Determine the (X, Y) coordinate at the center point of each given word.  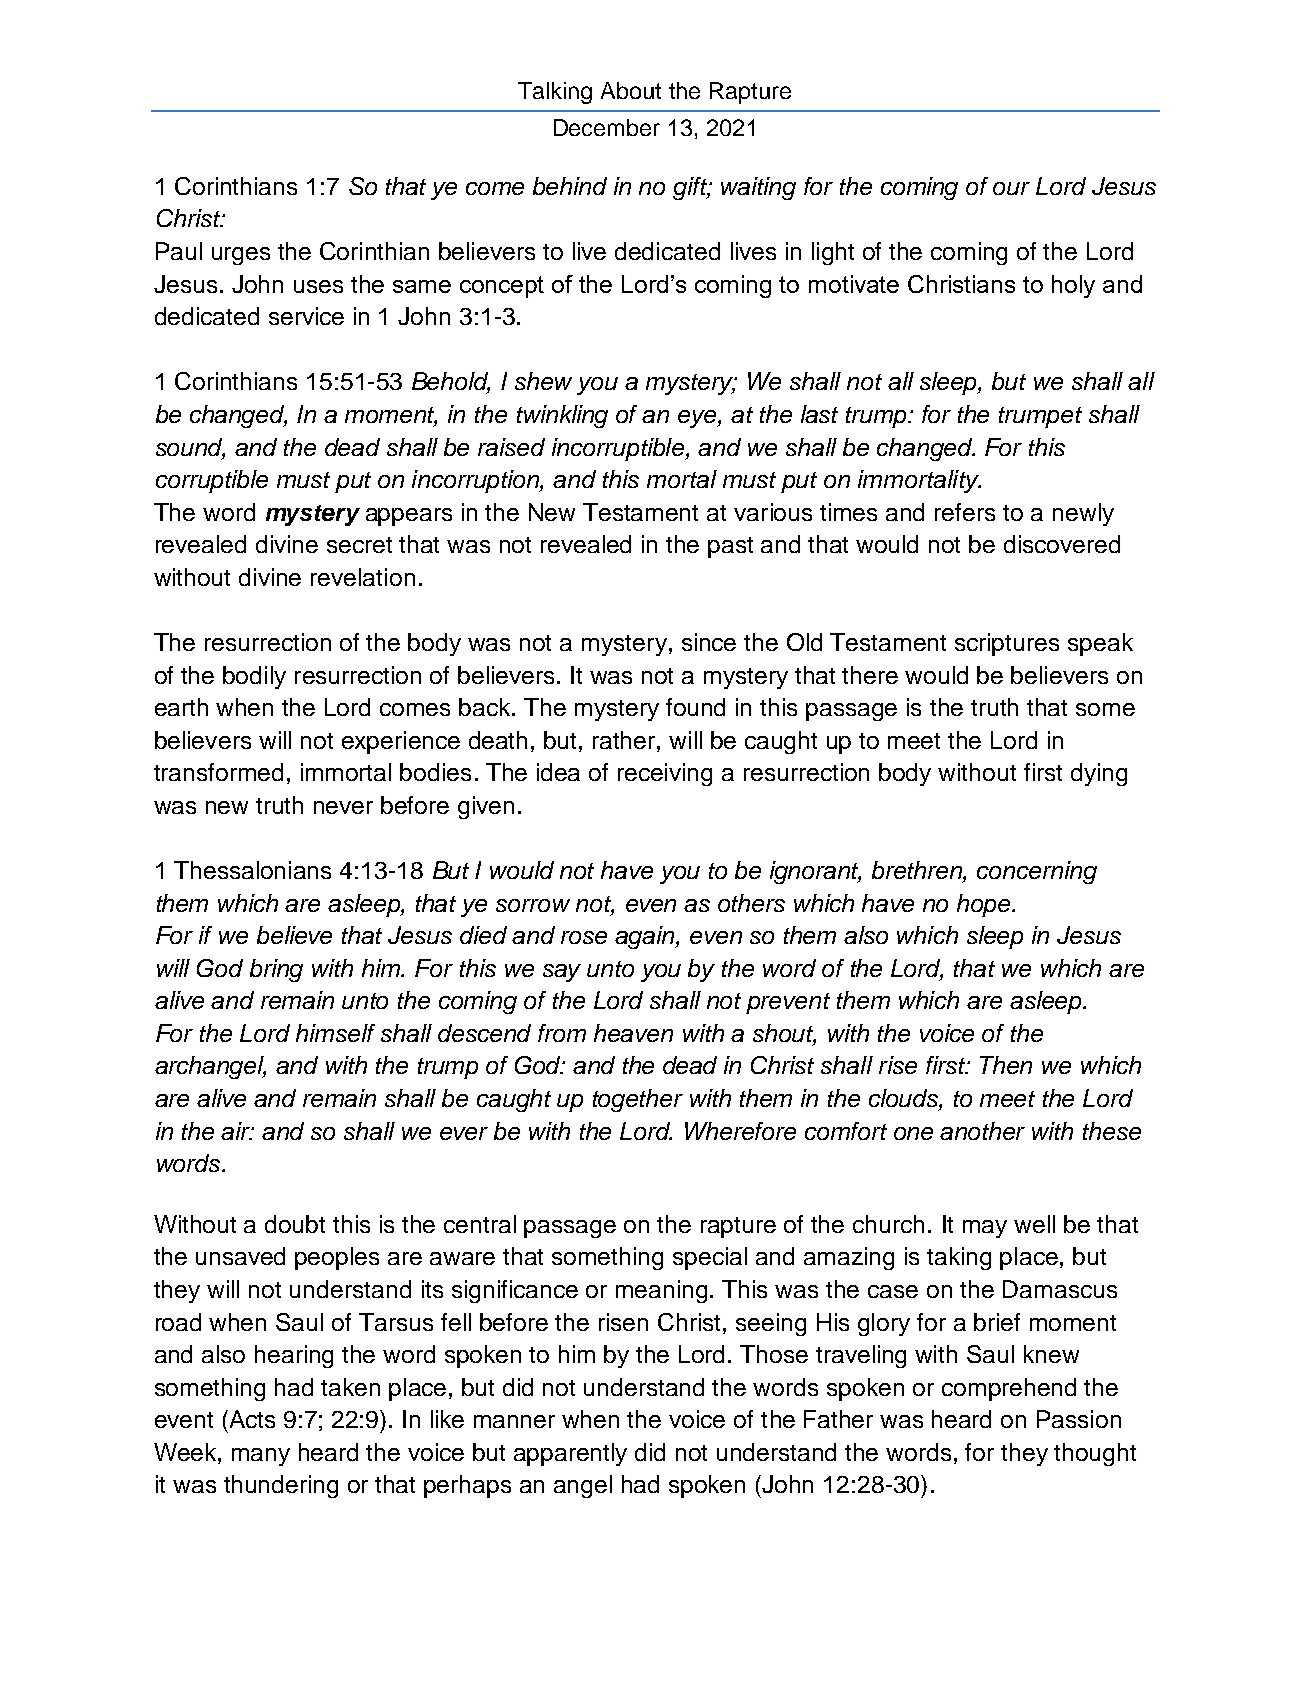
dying (1099, 774)
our (1011, 188)
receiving (665, 774)
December (607, 127)
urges (241, 256)
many (261, 1457)
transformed (218, 772)
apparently (570, 1454)
